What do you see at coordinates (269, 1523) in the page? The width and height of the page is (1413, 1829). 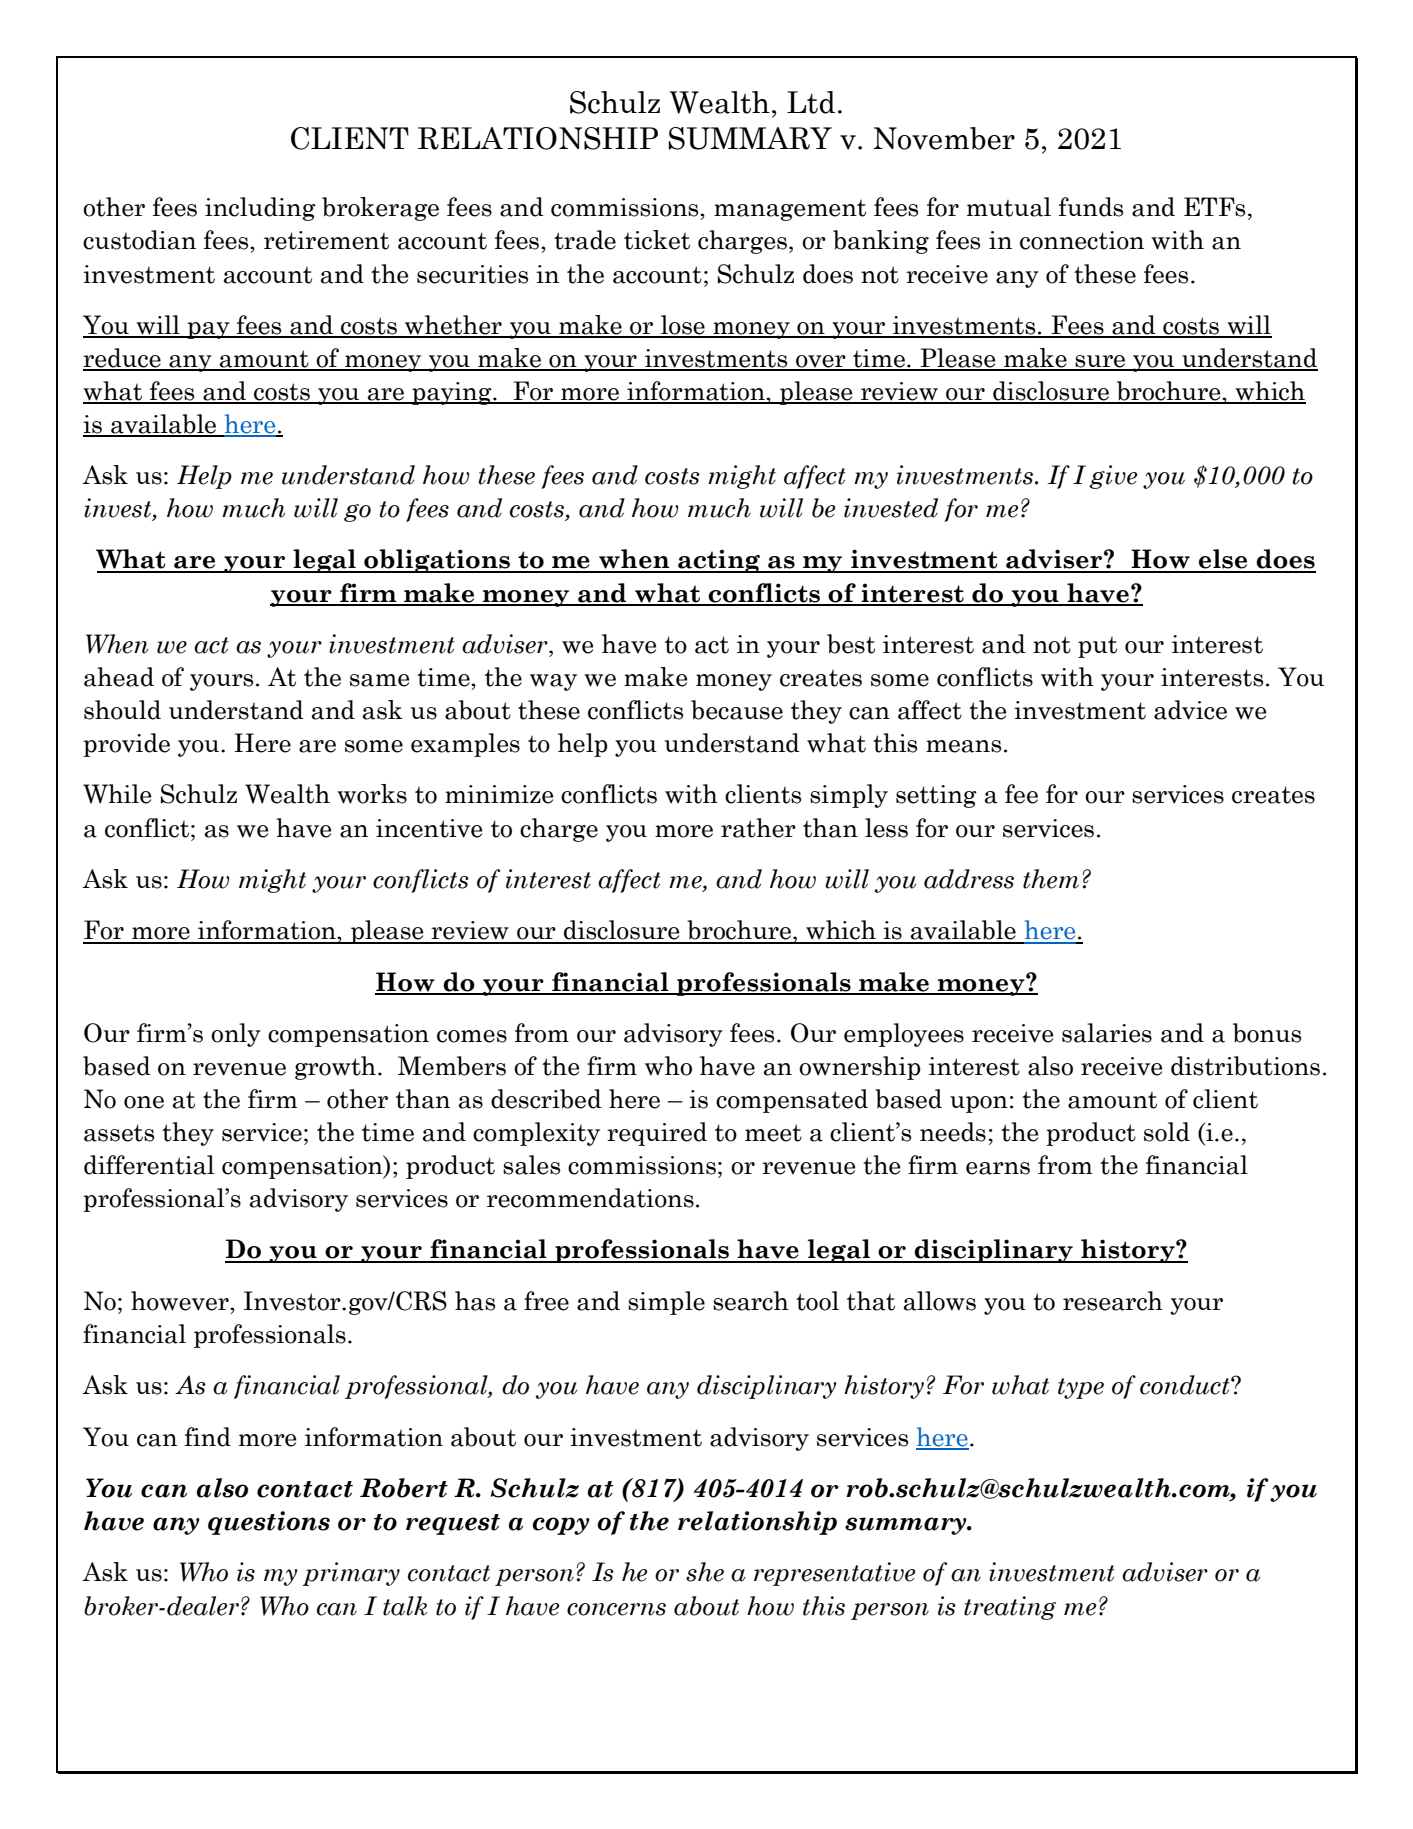 I see `questions` at bounding box center [269, 1523].
